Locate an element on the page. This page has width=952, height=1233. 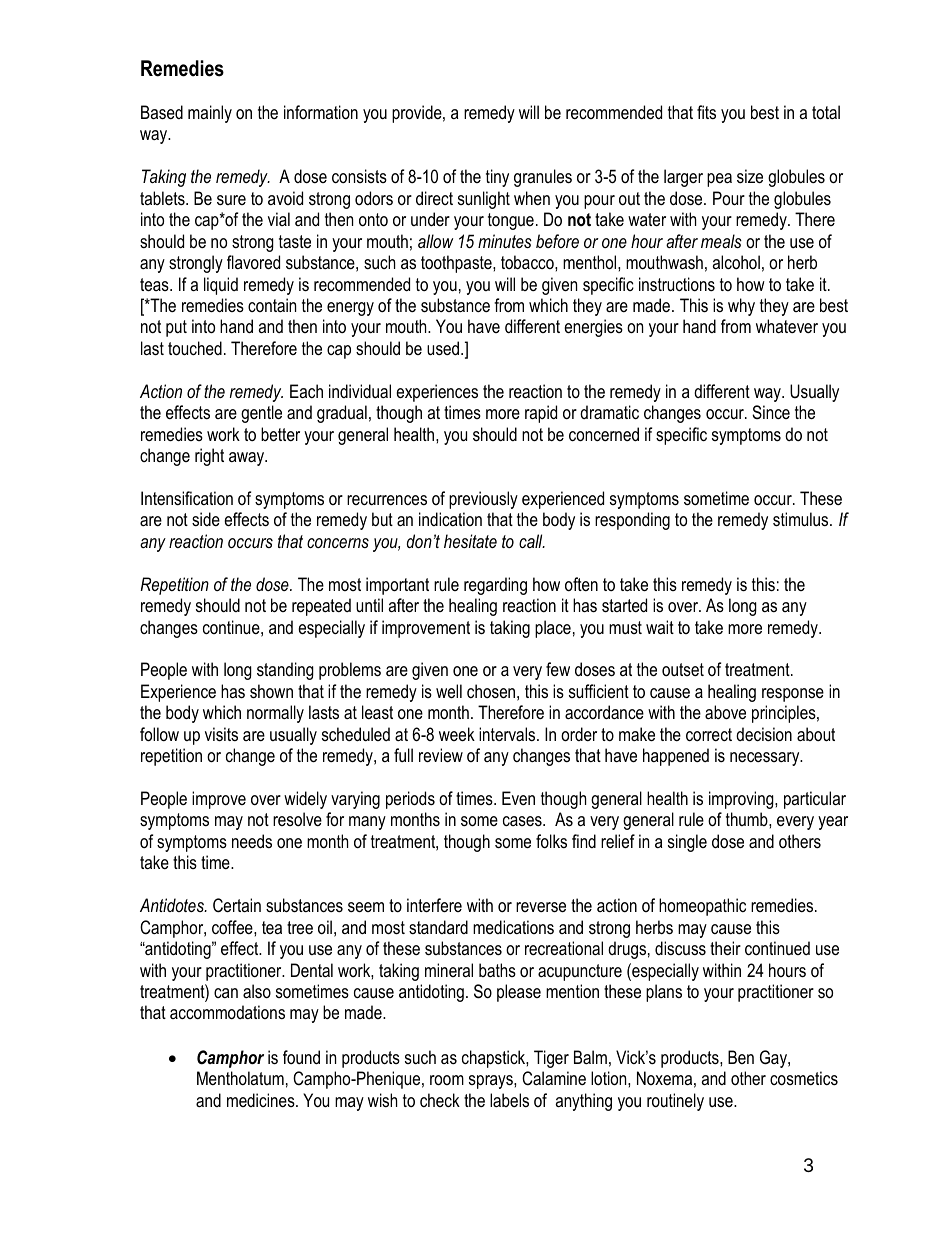
mainly is located at coordinates (210, 114).
